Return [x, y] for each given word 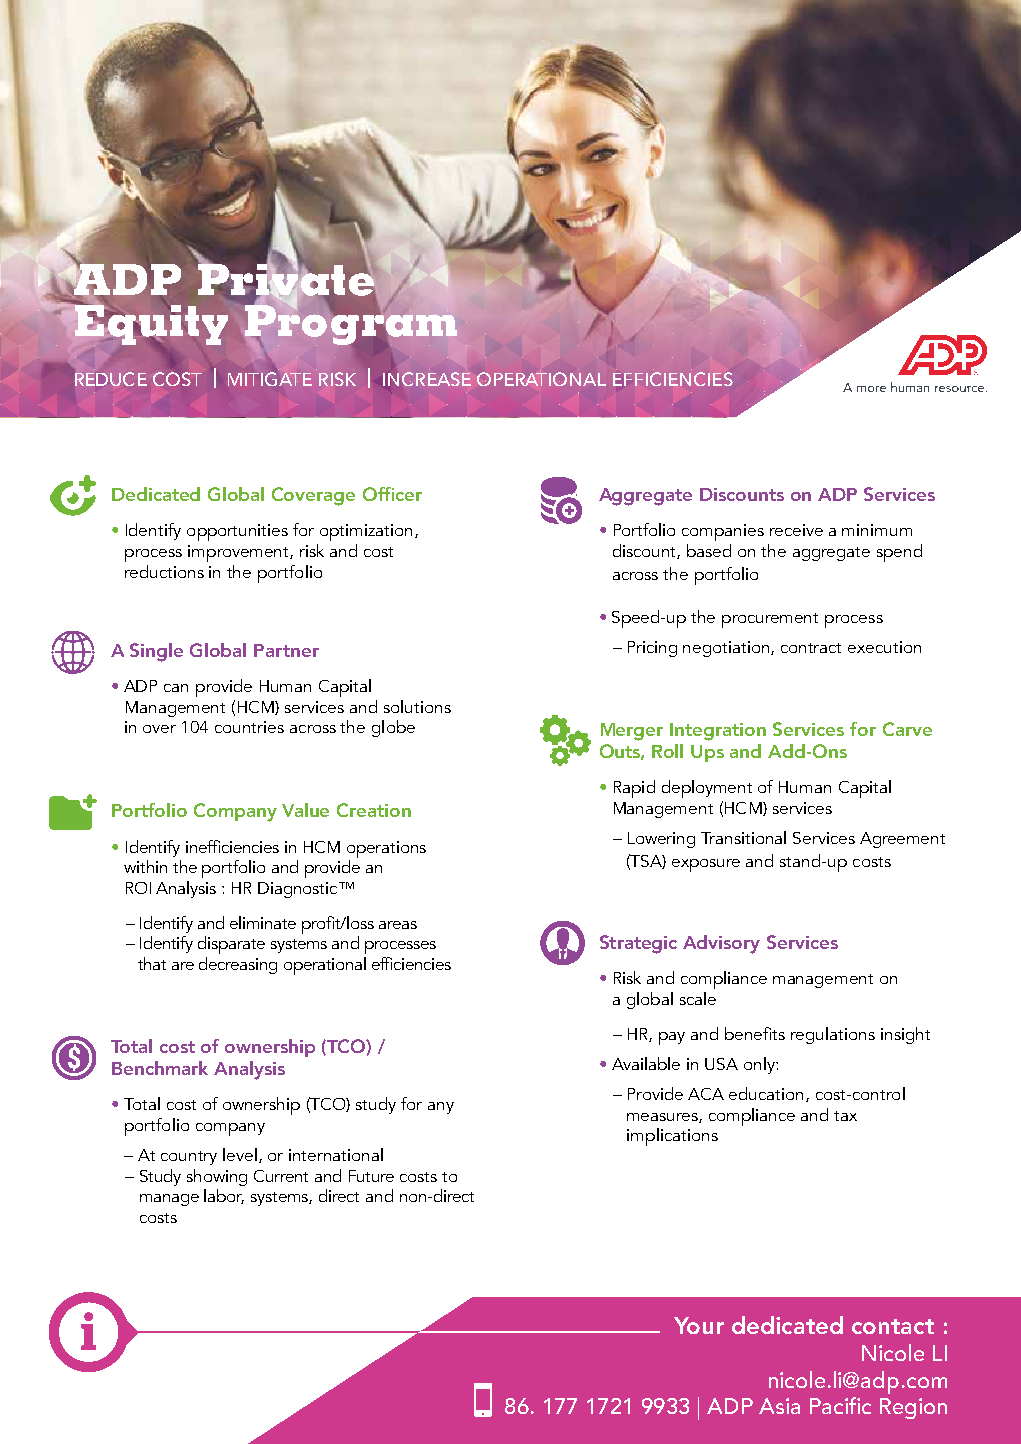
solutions [417, 706]
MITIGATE [270, 379]
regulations [833, 1035]
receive [796, 530]
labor [224, 1196]
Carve [907, 729]
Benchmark [160, 1068]
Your [699, 1325]
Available [646, 1063]
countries [249, 727]
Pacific [840, 1405]
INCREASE [427, 379]
